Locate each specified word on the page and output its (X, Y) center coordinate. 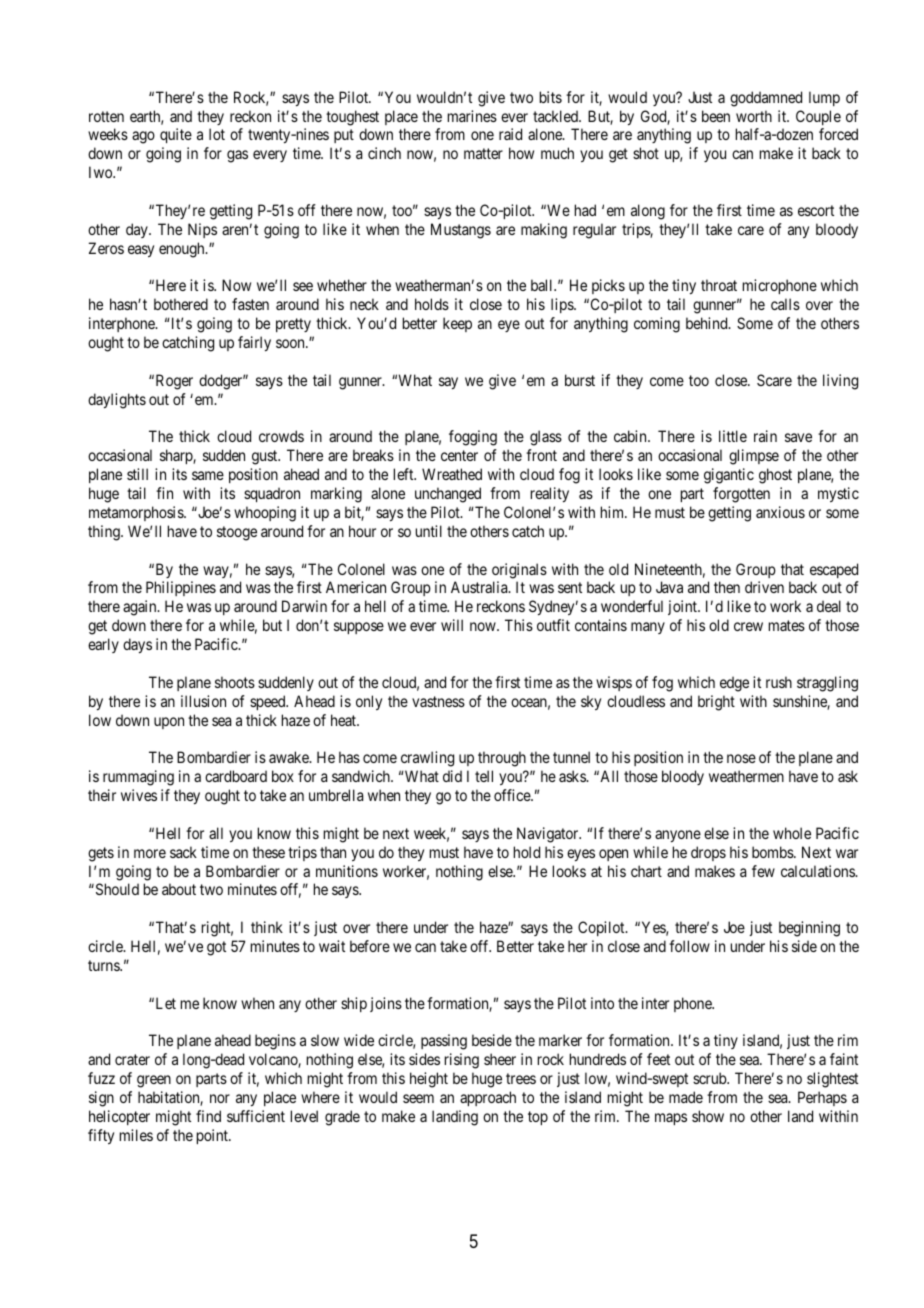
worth (754, 116)
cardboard (236, 776)
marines (472, 116)
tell (484, 776)
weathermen (746, 776)
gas (237, 156)
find (208, 1116)
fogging (473, 438)
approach (488, 1098)
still (137, 474)
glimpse (754, 457)
